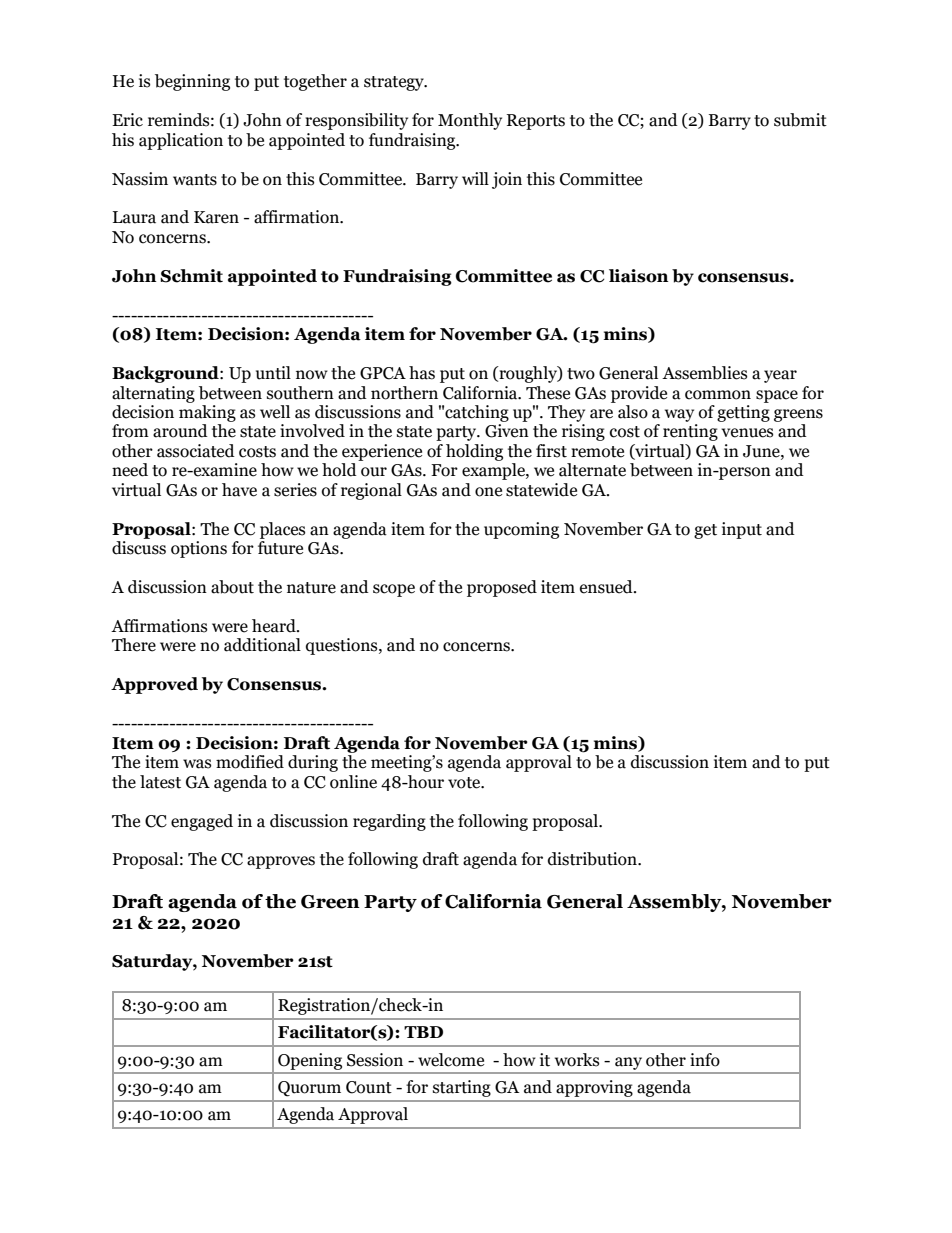 This screenshot has height=1233, width=952. I want to click on has, so click(422, 373).
